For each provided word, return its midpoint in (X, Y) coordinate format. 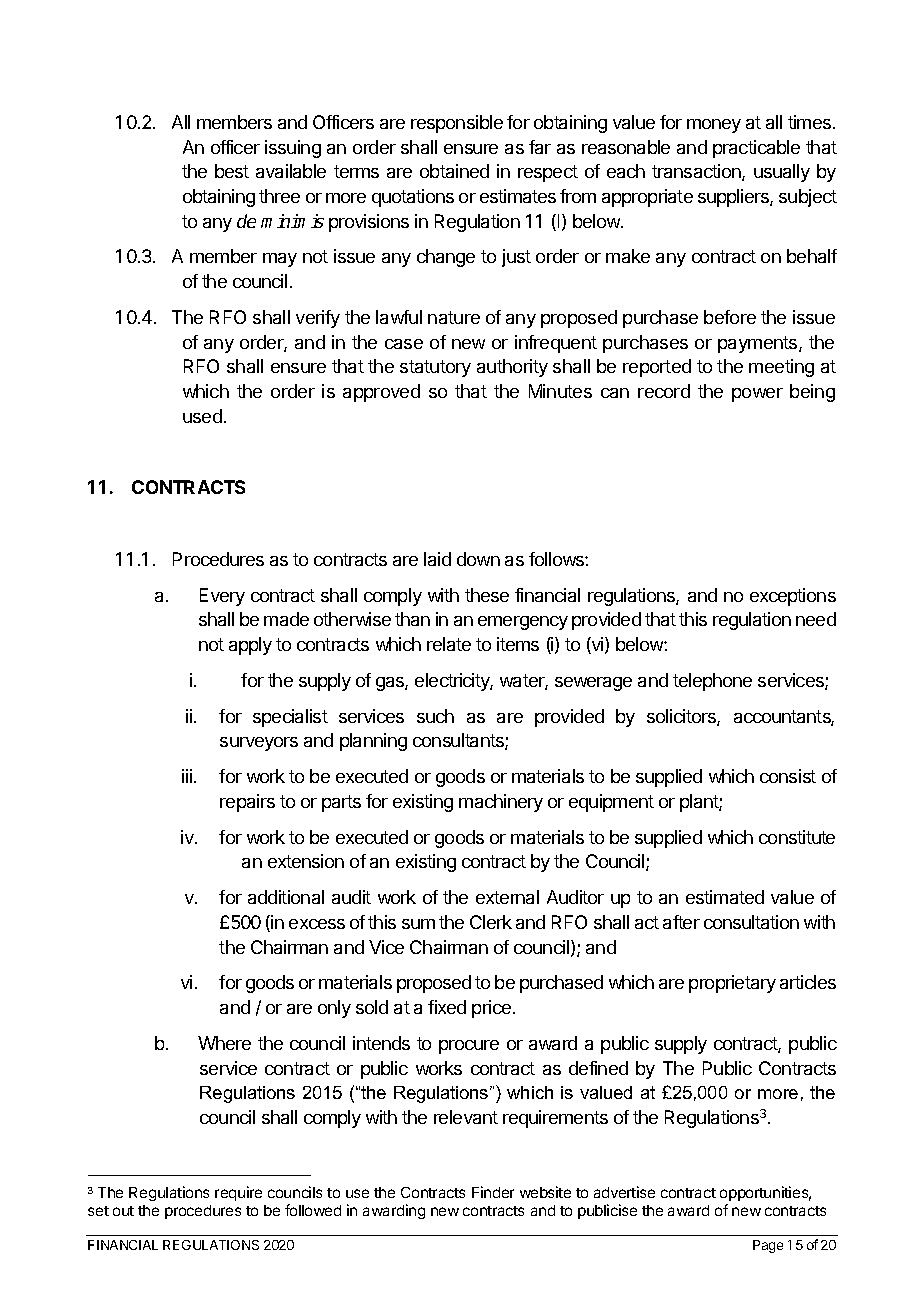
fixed (447, 1007)
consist (788, 776)
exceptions (793, 597)
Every (222, 597)
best (232, 171)
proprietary (732, 984)
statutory (435, 368)
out (123, 1211)
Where (224, 1043)
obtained (454, 171)
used (202, 416)
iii (187, 776)
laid (437, 559)
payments (759, 344)
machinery (501, 803)
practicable (756, 149)
